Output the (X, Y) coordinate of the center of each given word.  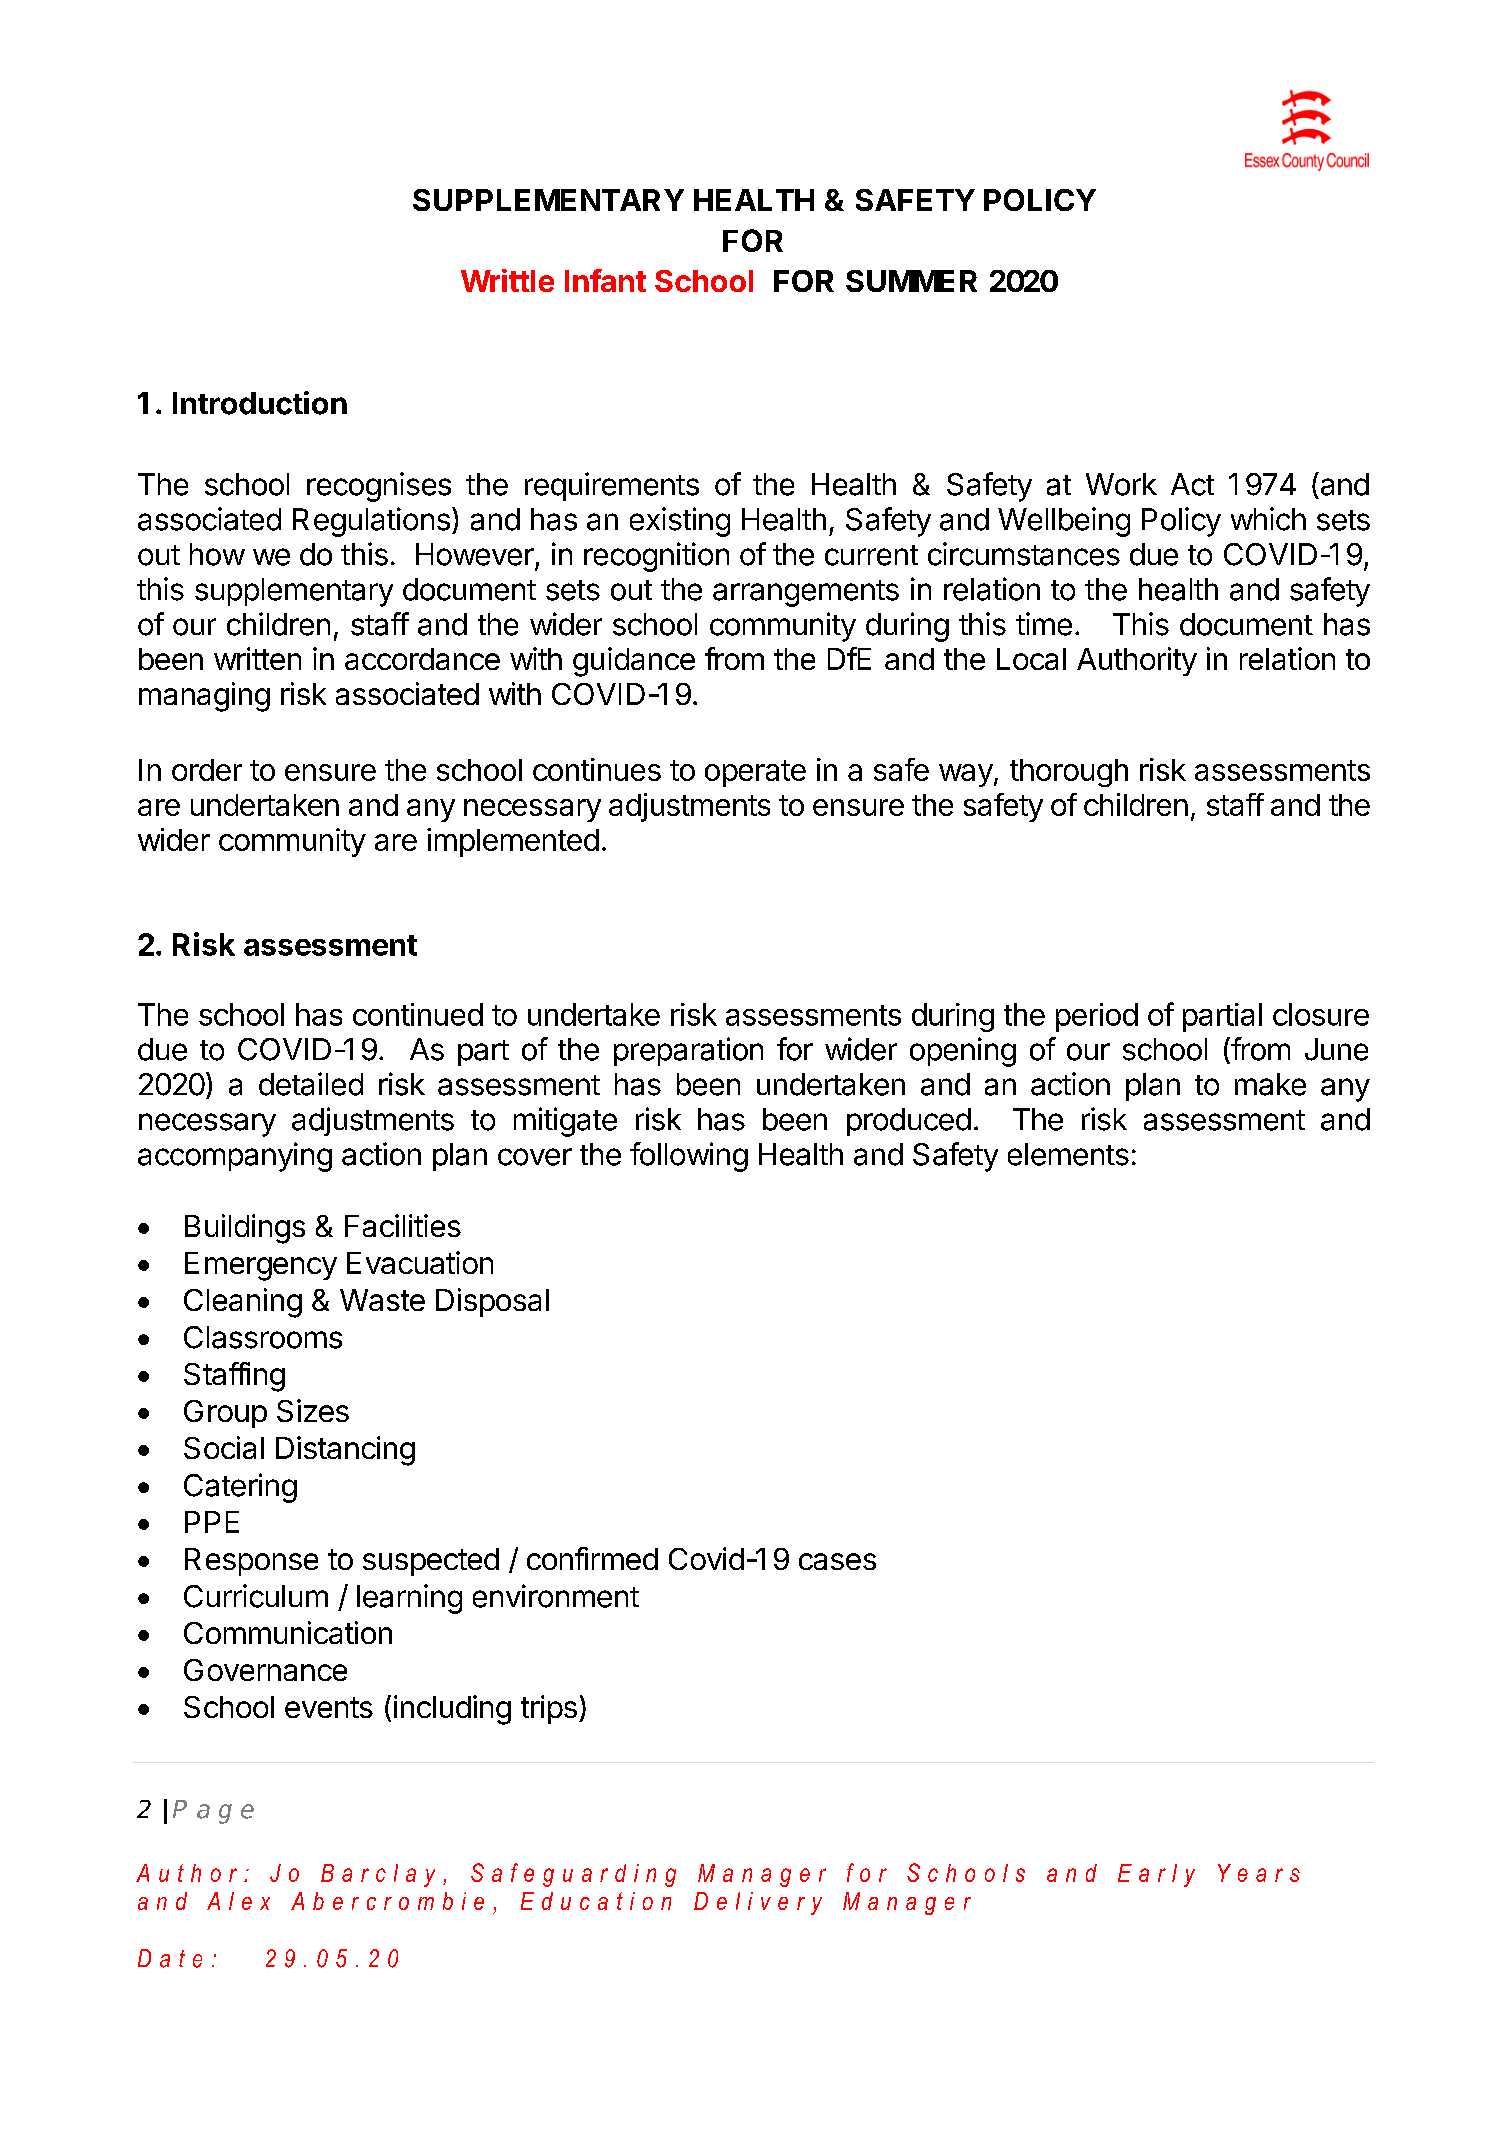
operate (755, 773)
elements (1068, 1154)
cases (837, 1561)
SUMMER (911, 281)
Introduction (260, 403)
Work (1121, 484)
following (689, 1157)
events (329, 1707)
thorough (1069, 773)
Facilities (403, 1225)
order (207, 770)
